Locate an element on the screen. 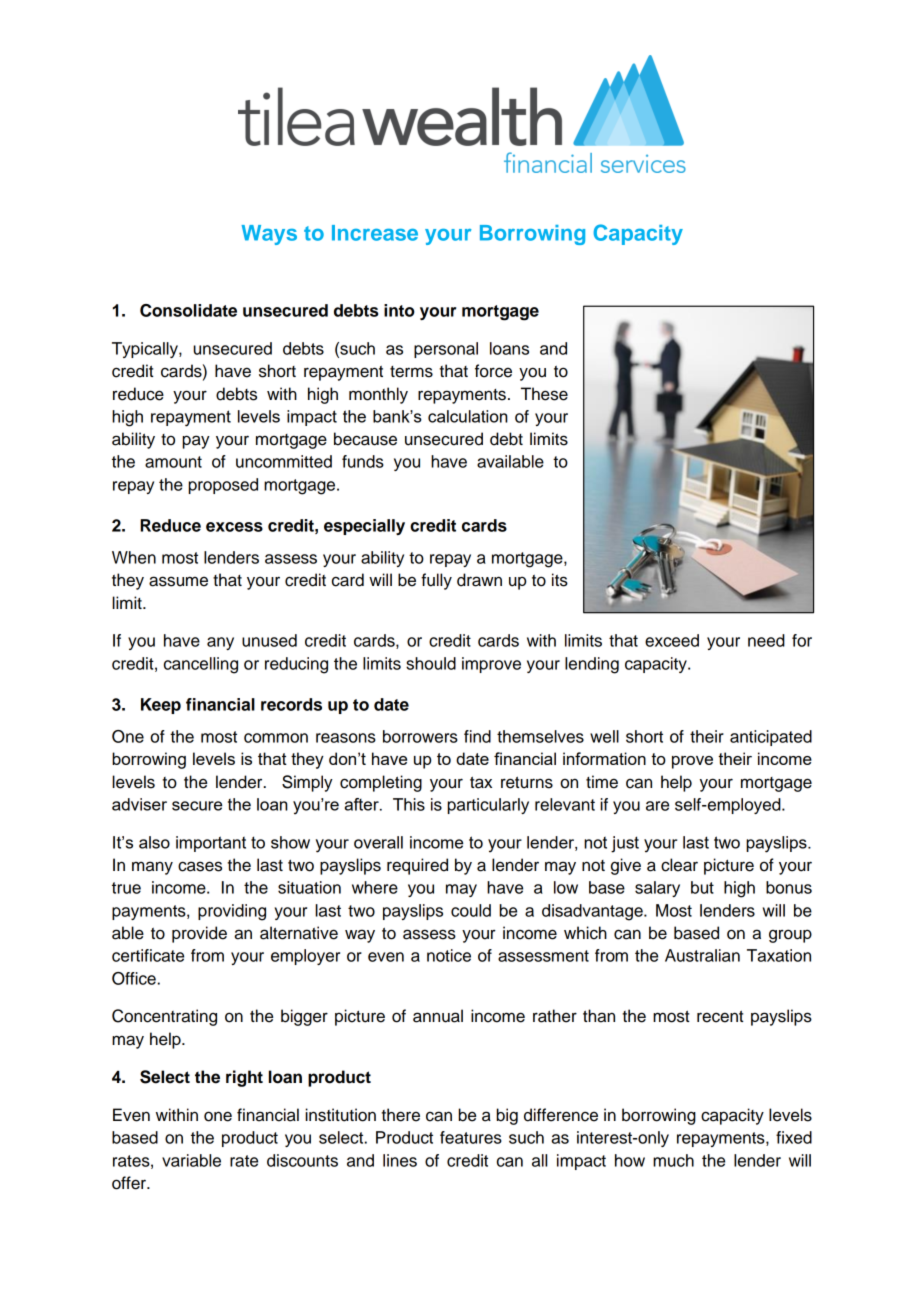 The height and width of the screenshot is (1308, 924). offer is located at coordinates (130, 1183).
